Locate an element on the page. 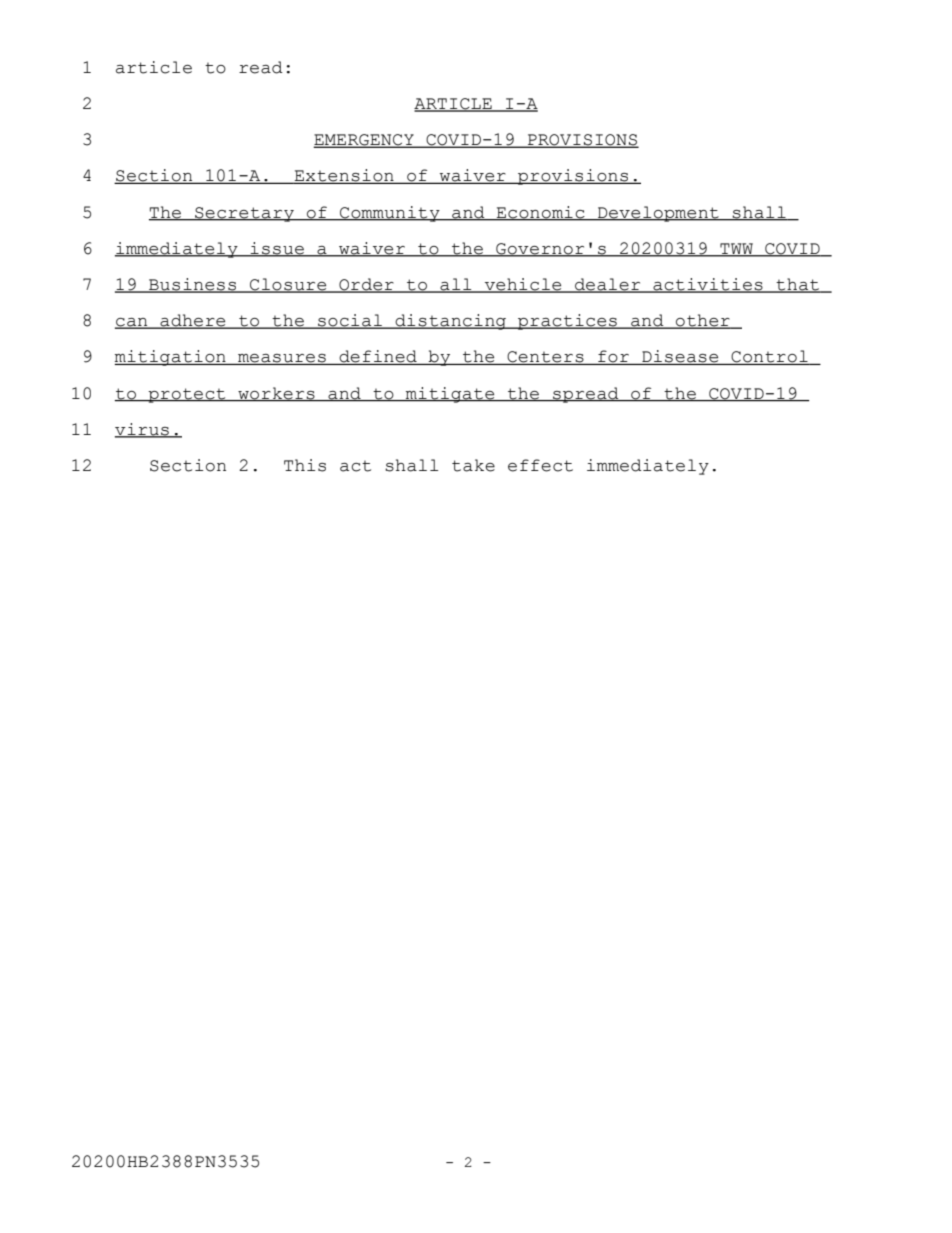  that is located at coordinates (798, 285).
